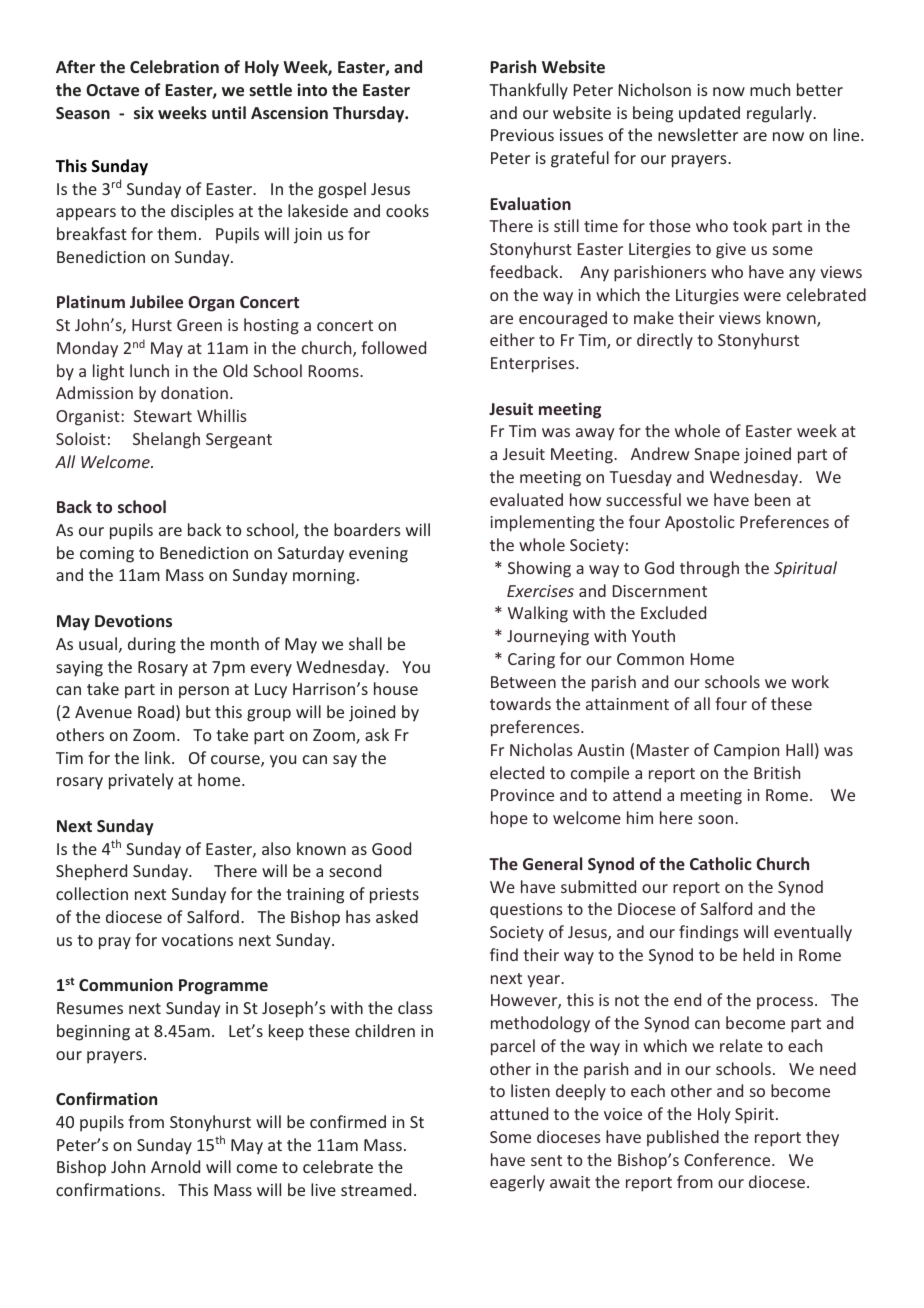 The image size is (924, 1308). What do you see at coordinates (517, 1183) in the page?
I see `eagerly` at bounding box center [517, 1183].
